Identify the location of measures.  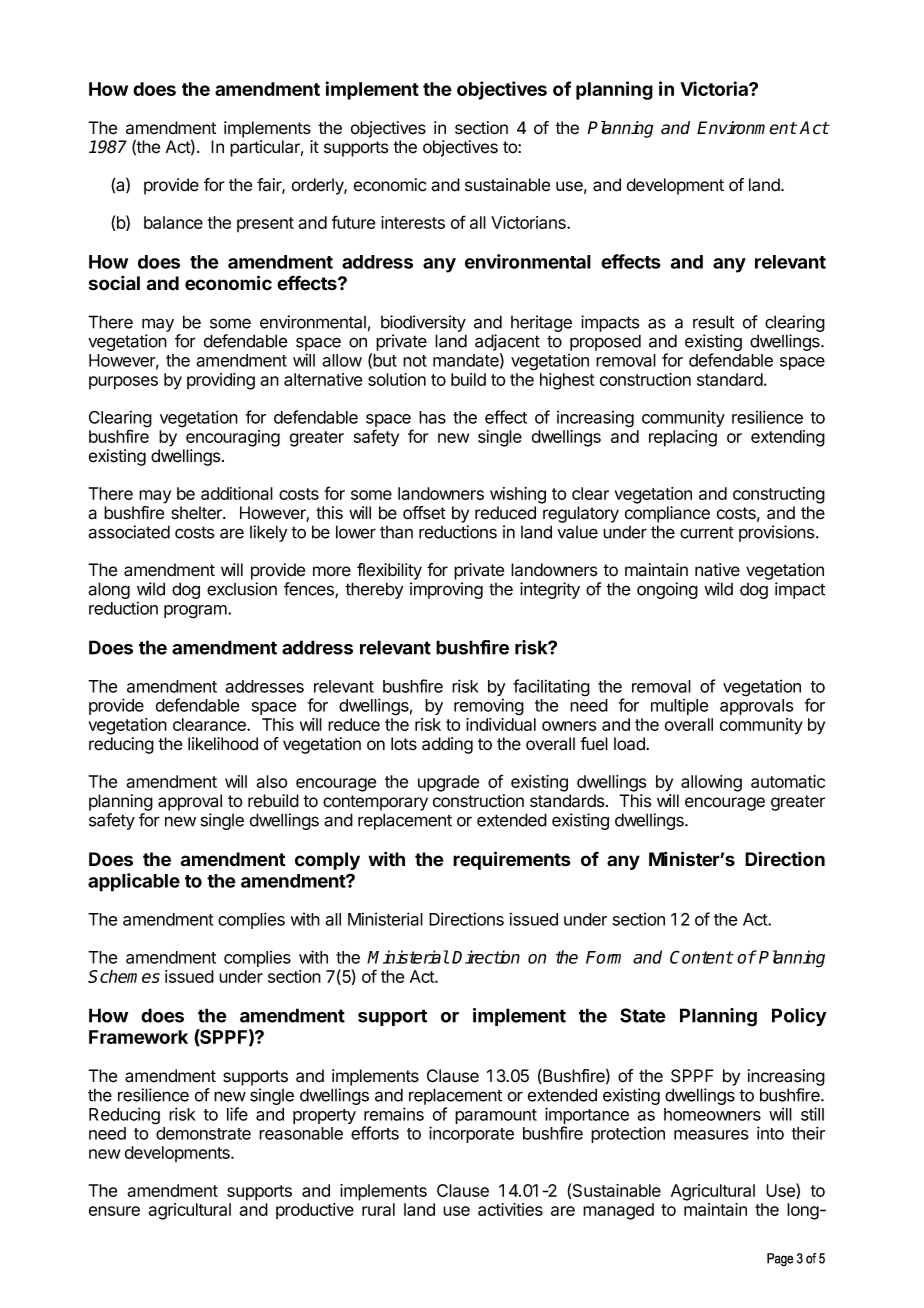
(711, 1135).
